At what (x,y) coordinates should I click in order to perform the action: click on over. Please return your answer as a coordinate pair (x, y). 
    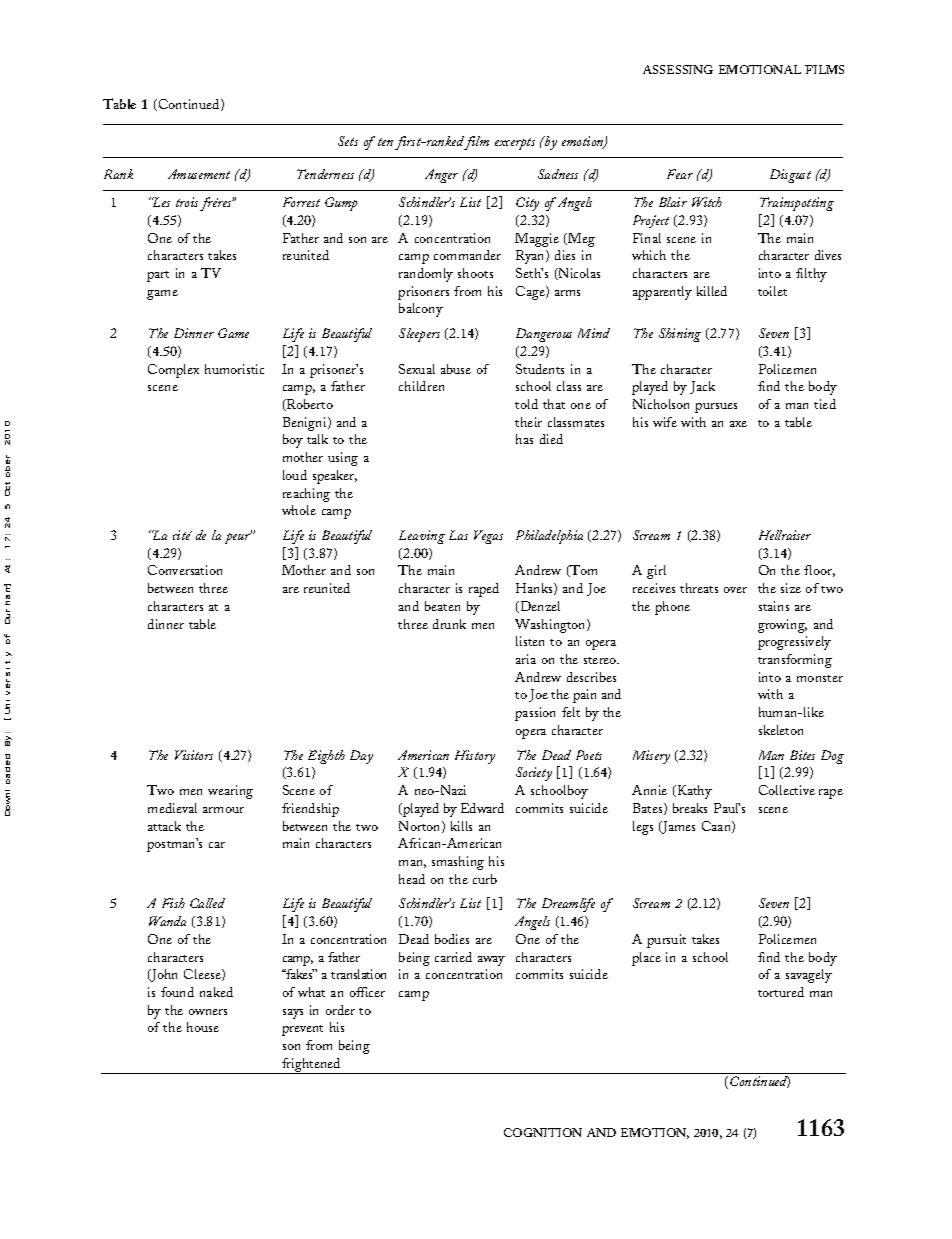
    Looking at the image, I should click on (735, 590).
